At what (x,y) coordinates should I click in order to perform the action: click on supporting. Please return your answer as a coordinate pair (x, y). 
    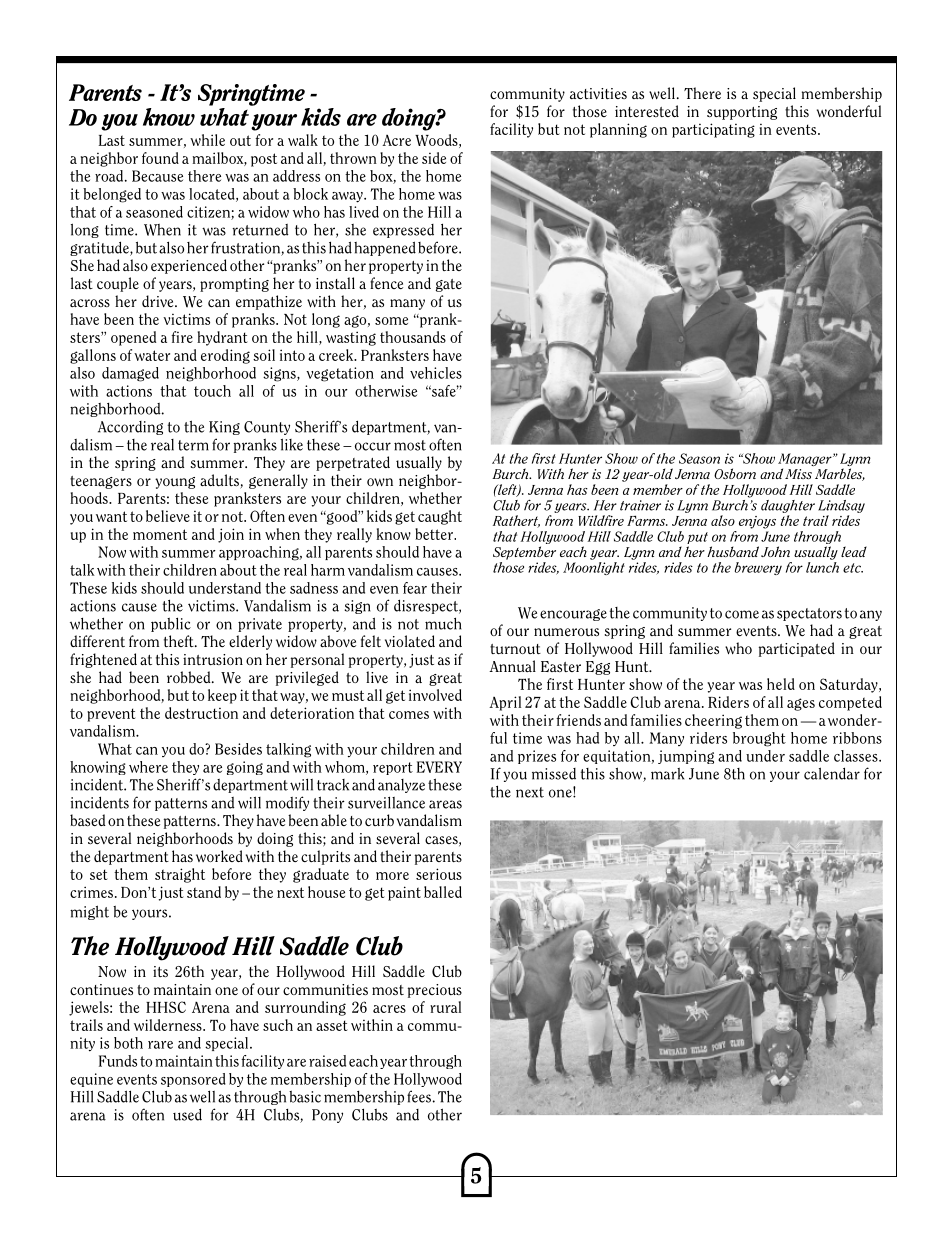
    Looking at the image, I should click on (742, 113).
